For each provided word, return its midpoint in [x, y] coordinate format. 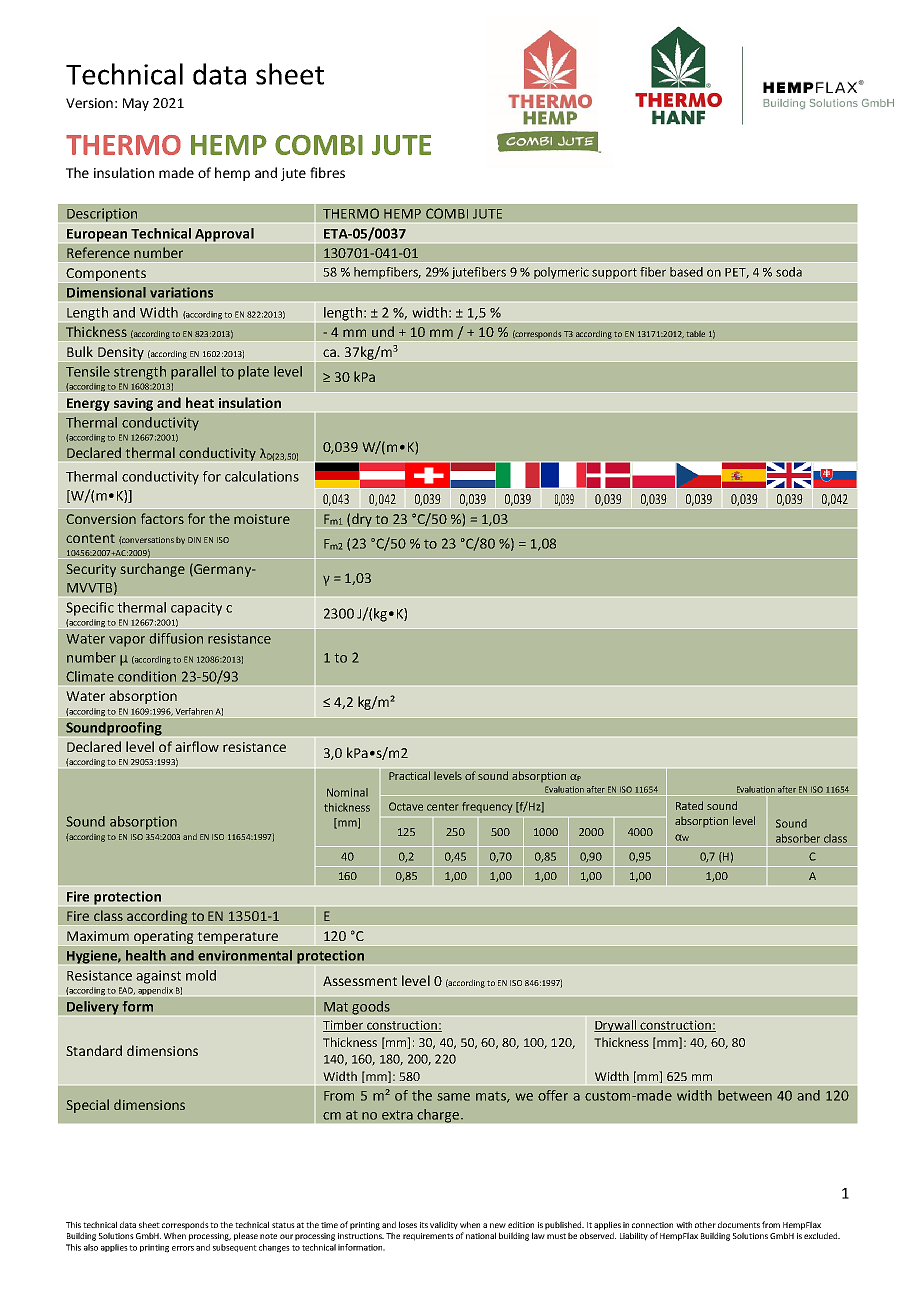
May [136, 104]
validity [444, 1225]
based [686, 272]
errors [183, 1248]
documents [739, 1224]
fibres [327, 172]
